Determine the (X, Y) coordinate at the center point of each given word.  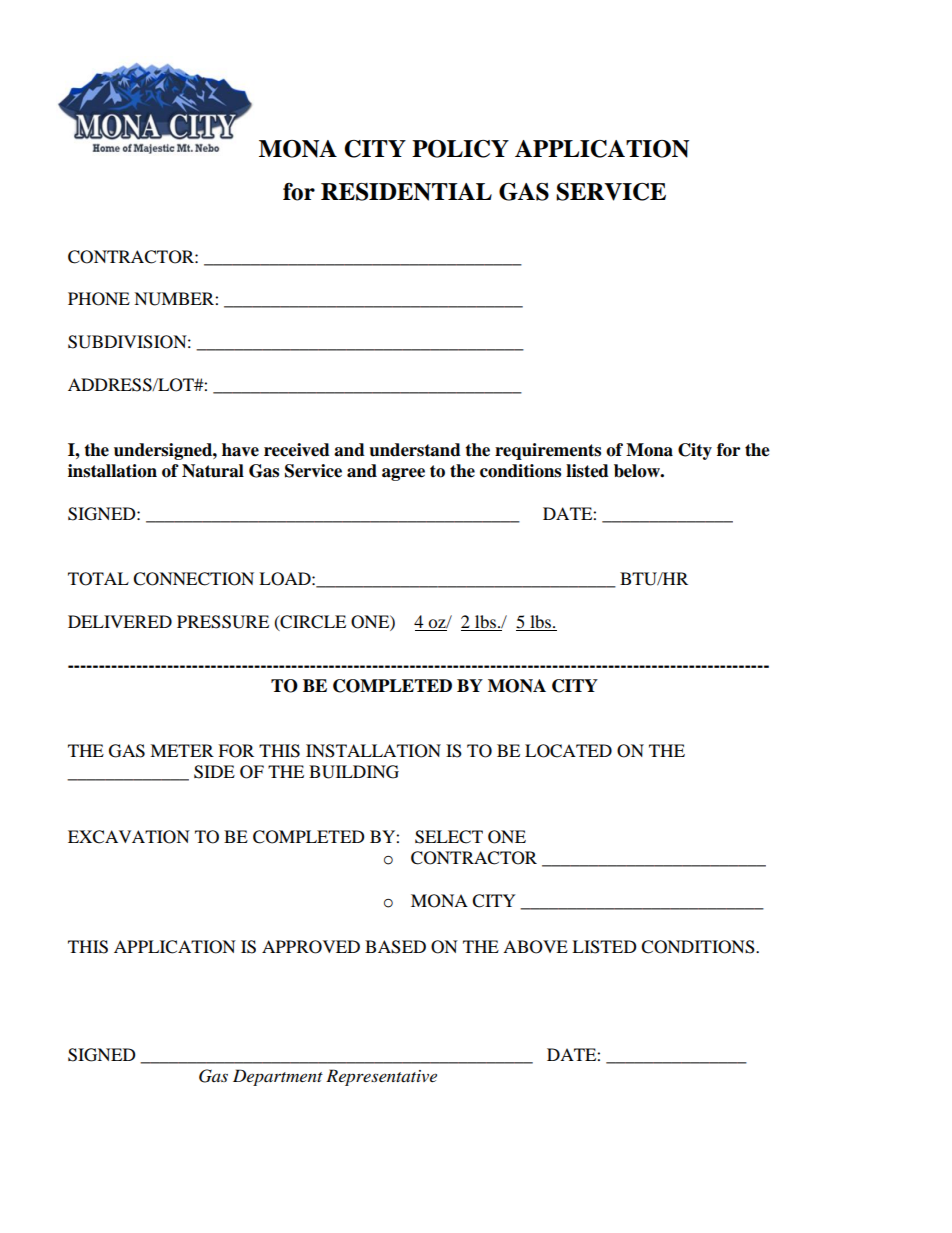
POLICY (460, 149)
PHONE (99, 299)
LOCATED (568, 751)
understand (415, 450)
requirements (548, 451)
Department (278, 1077)
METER (182, 750)
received (297, 450)
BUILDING (354, 772)
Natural (213, 471)
